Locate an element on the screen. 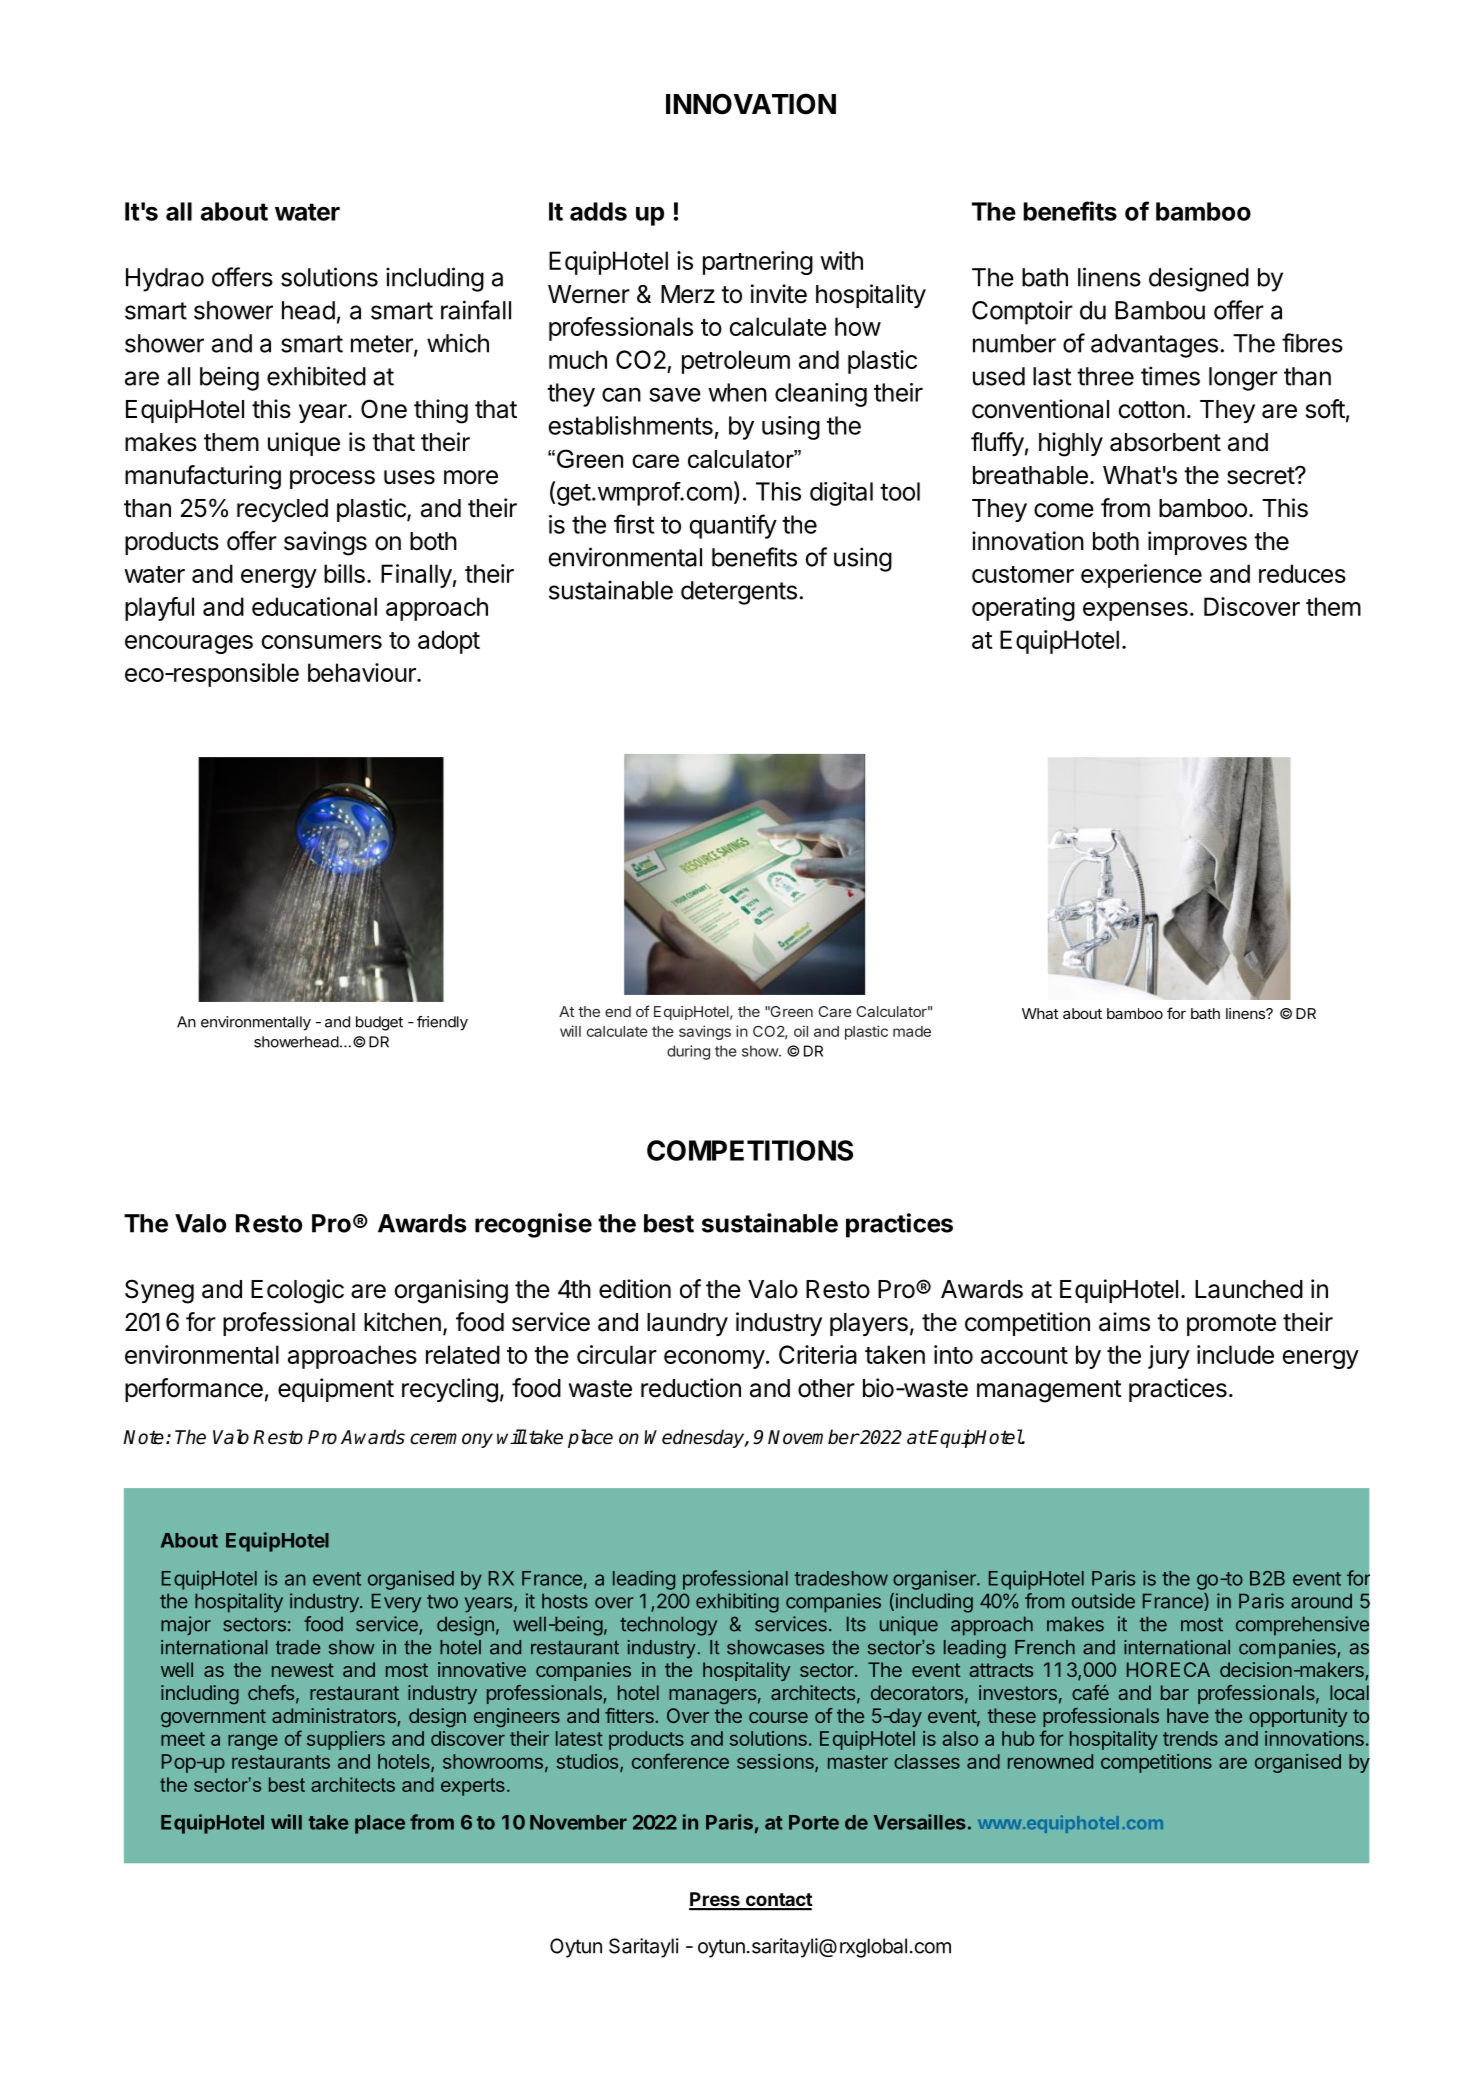 The width and height of the screenshot is (1482, 2098). Press is located at coordinates (715, 1900).
